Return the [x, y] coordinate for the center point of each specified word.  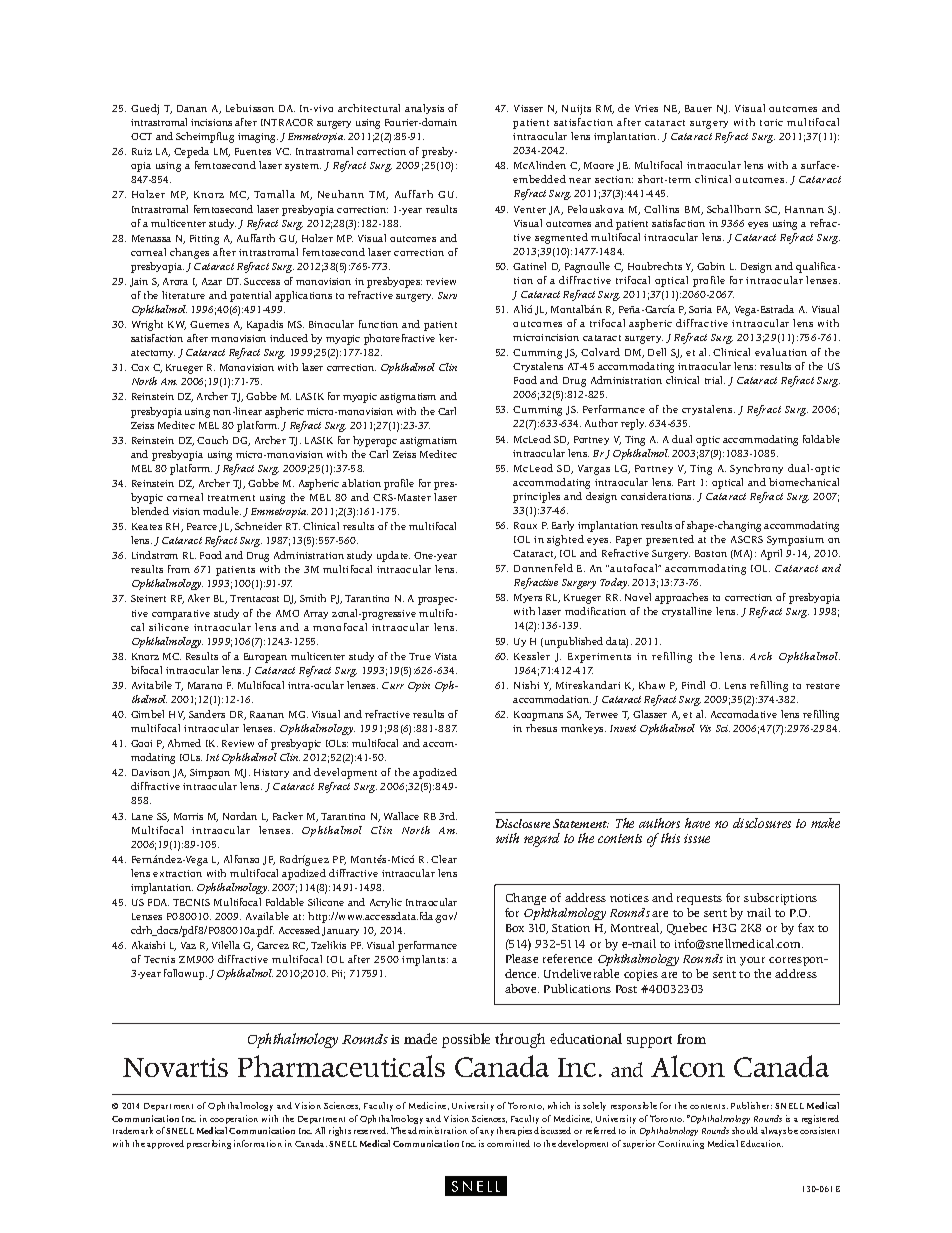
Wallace [401, 816]
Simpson [210, 774]
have [697, 823]
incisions [211, 122]
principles [536, 497]
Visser [528, 108]
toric [771, 122]
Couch [212, 440]
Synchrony [756, 469]
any [487, 1133]
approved [165, 1144]
